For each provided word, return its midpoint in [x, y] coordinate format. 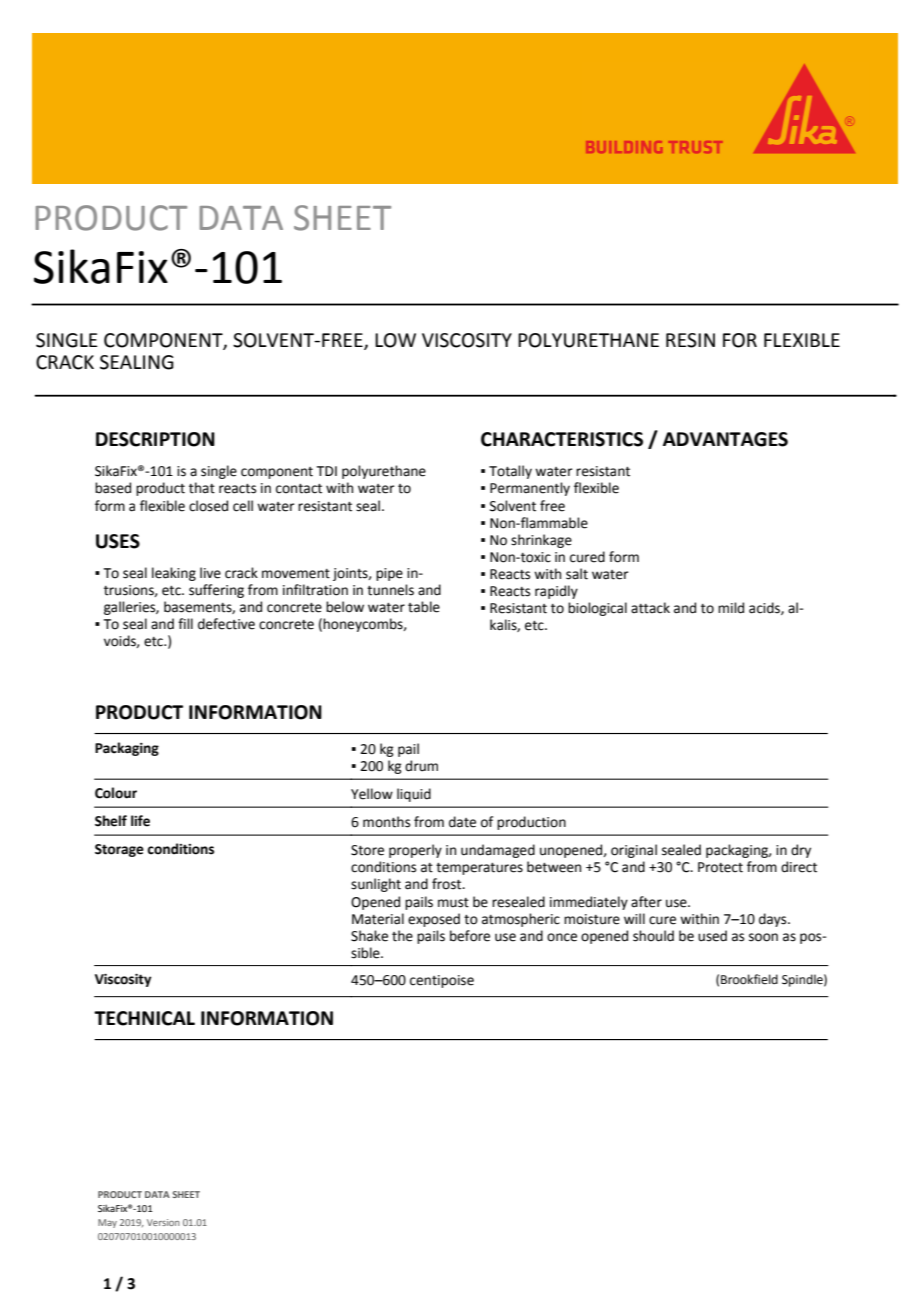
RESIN [690, 340]
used [712, 936]
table [424, 607]
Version [163, 1222]
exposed [434, 920]
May [107, 1223]
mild [731, 608]
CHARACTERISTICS [562, 439]
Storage [119, 850]
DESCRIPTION [155, 439]
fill [185, 623]
